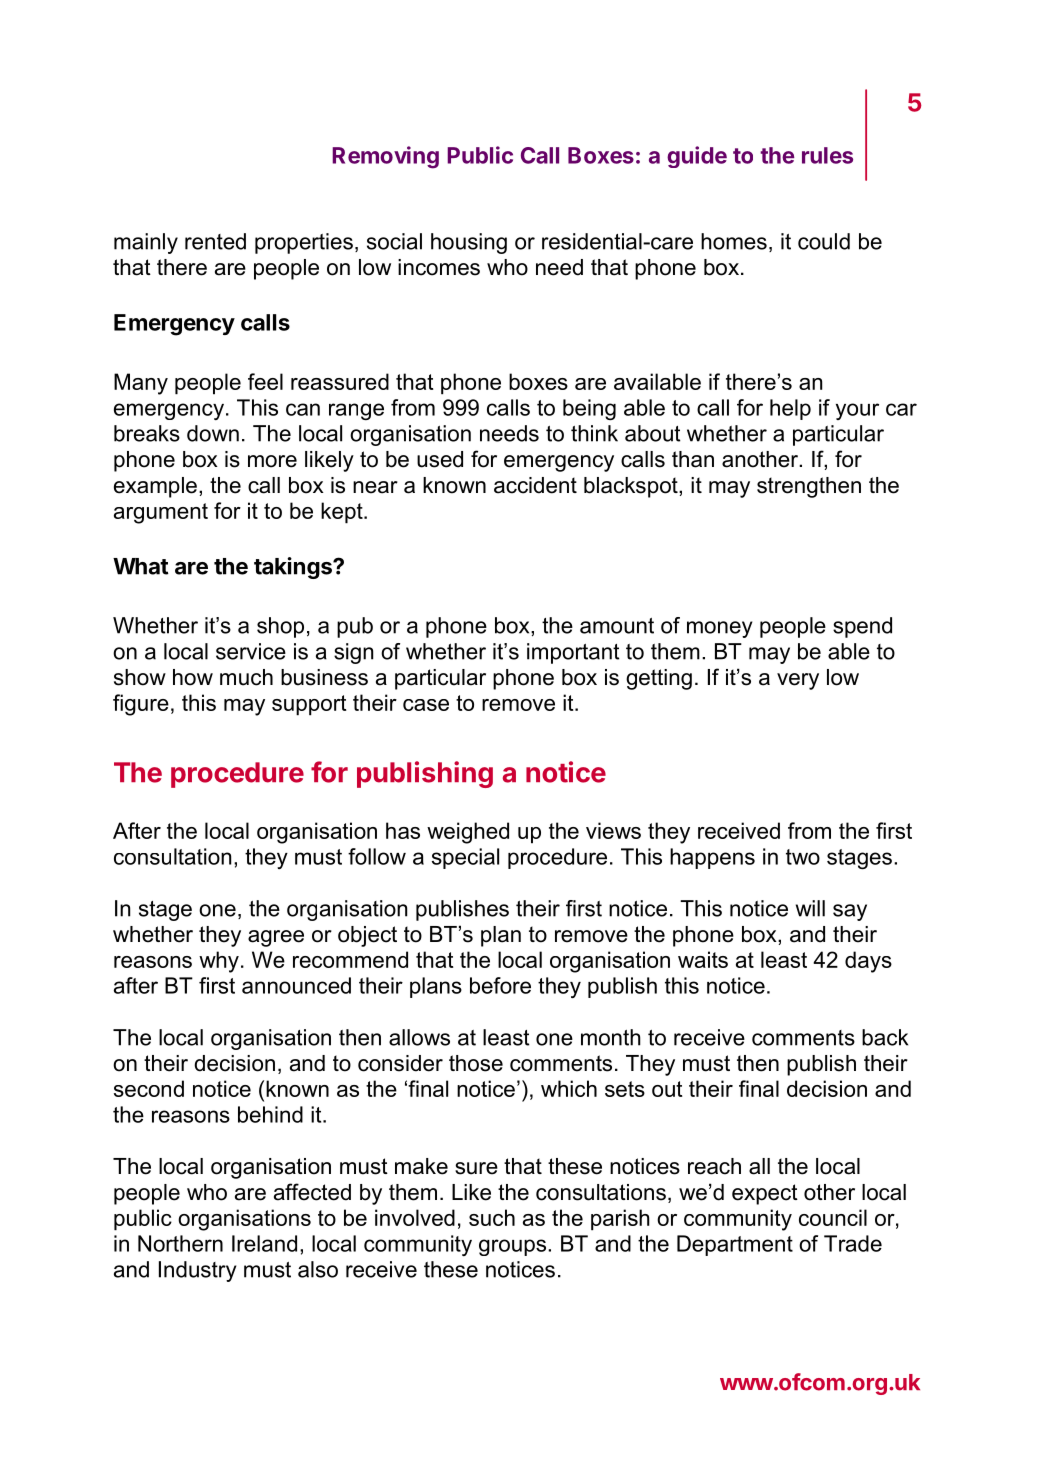 The width and height of the document is (1047, 1483). I want to click on rented, so click(215, 241).
